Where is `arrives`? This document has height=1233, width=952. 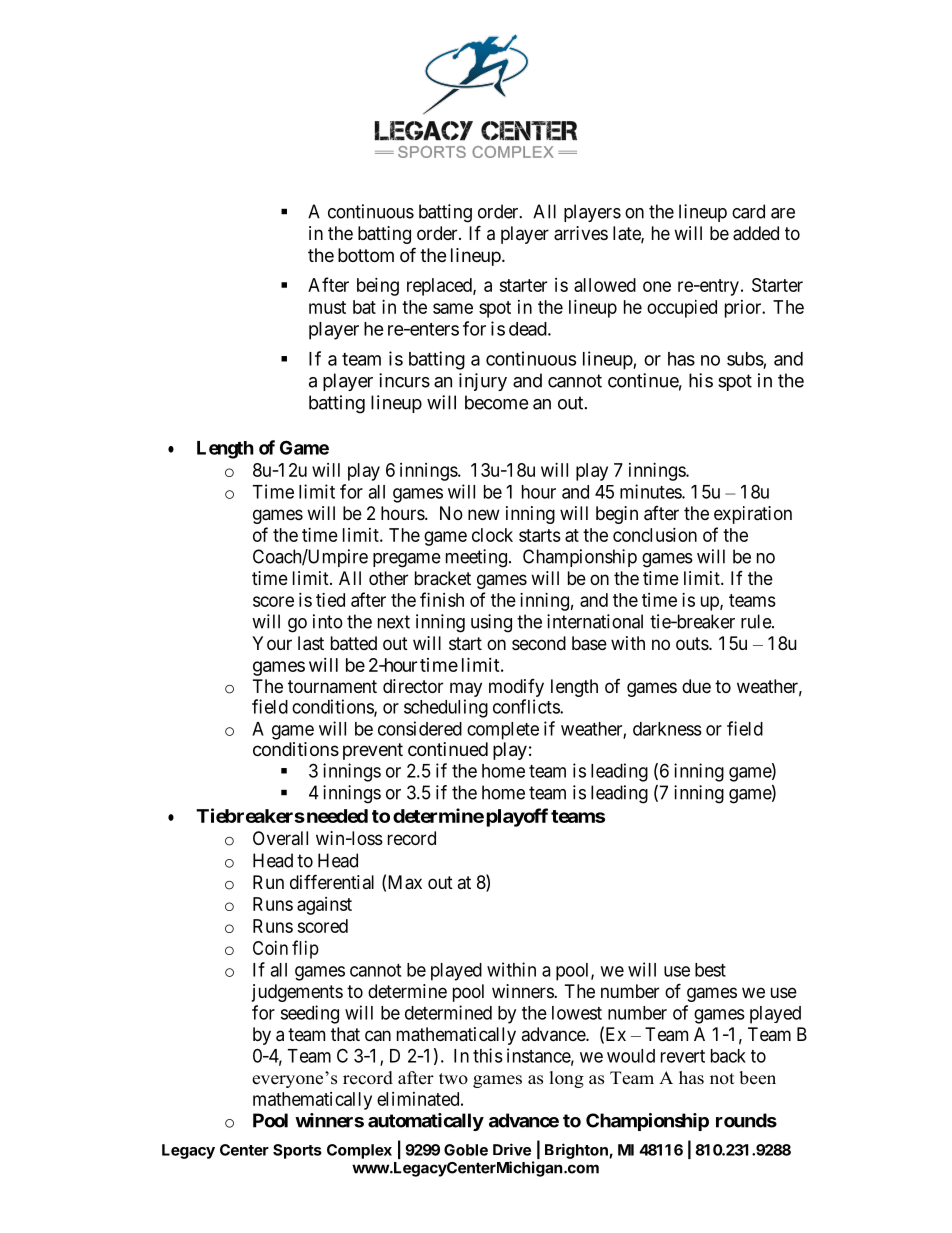 arrives is located at coordinates (581, 233).
